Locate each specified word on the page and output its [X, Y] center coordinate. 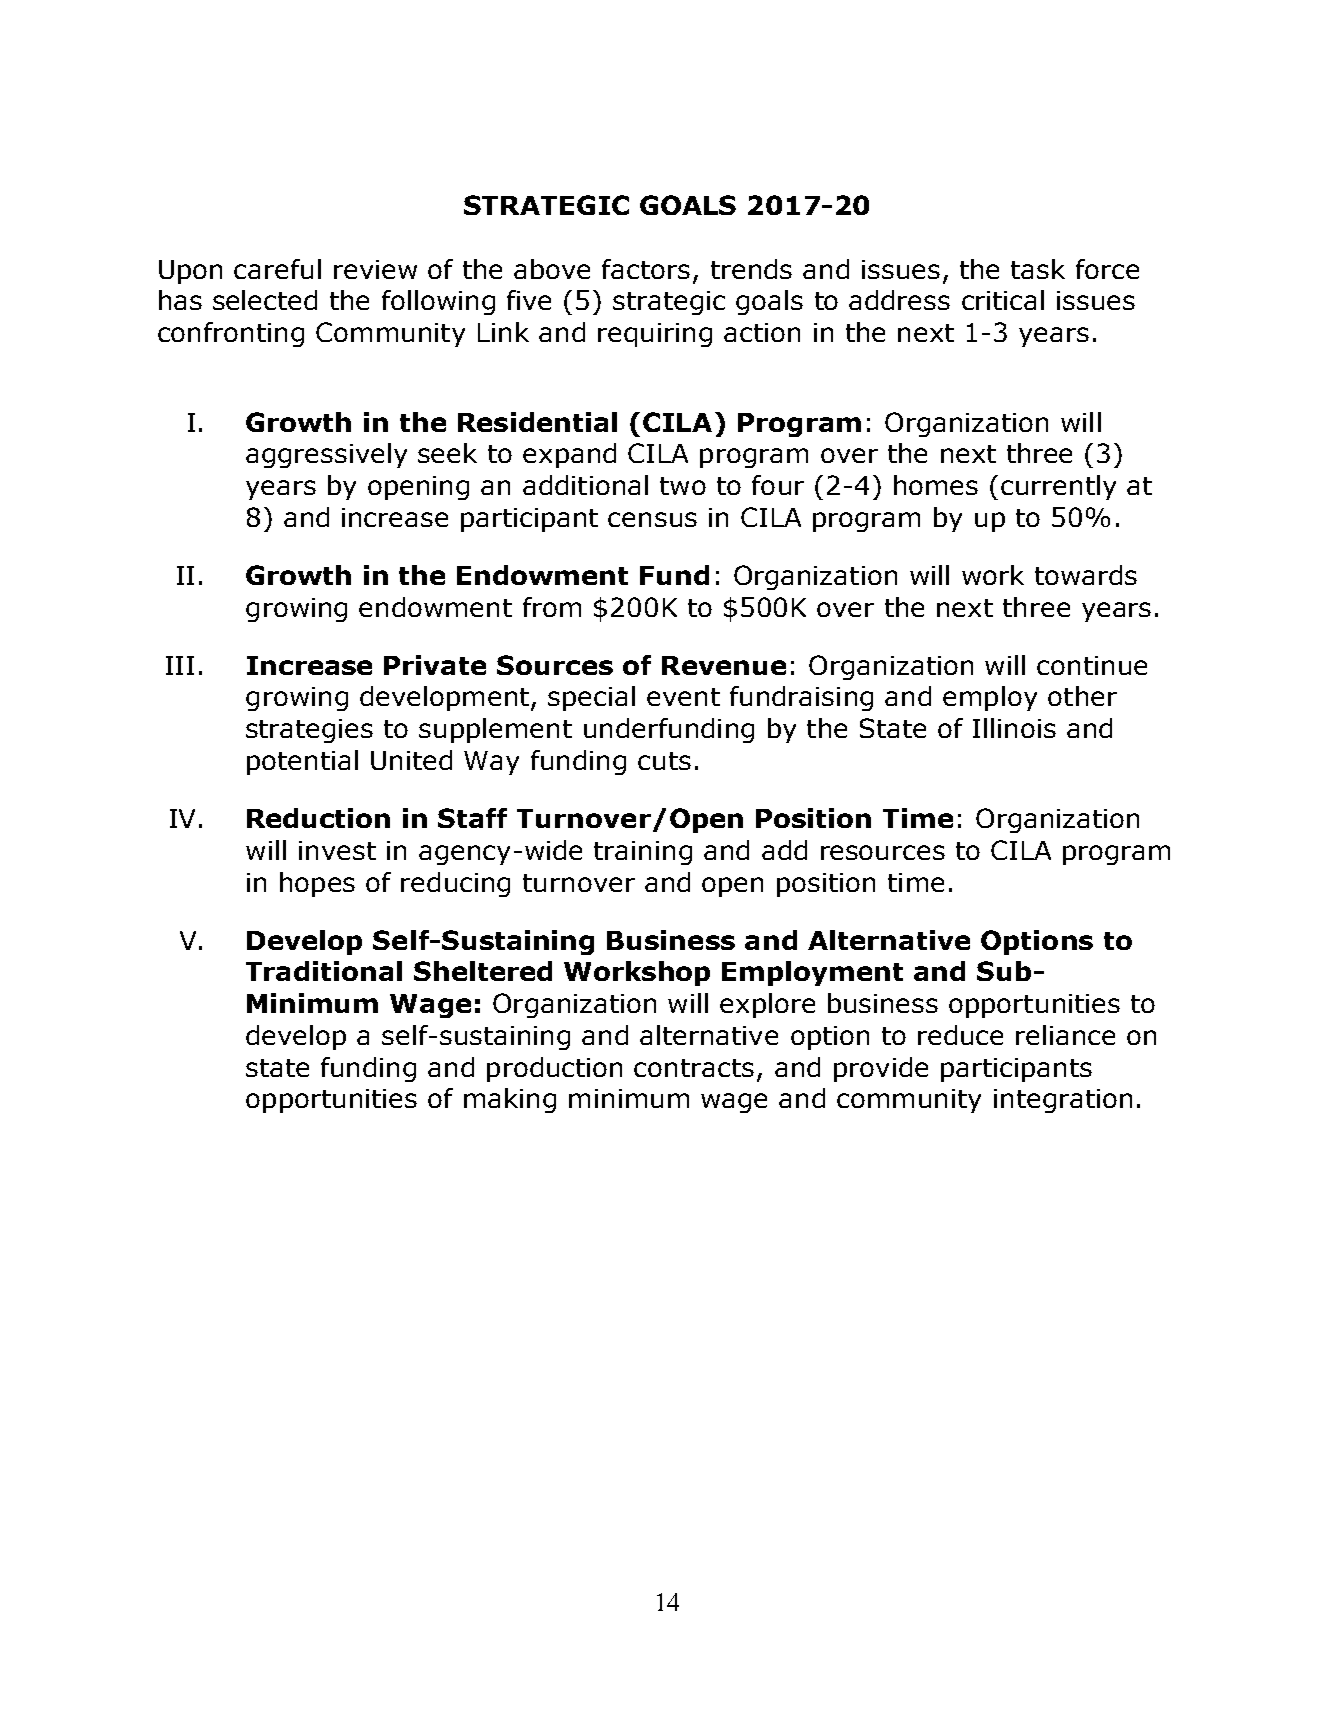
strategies [309, 731]
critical [1003, 300]
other [1082, 696]
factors [646, 269]
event [683, 697]
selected [265, 300]
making [510, 1100]
